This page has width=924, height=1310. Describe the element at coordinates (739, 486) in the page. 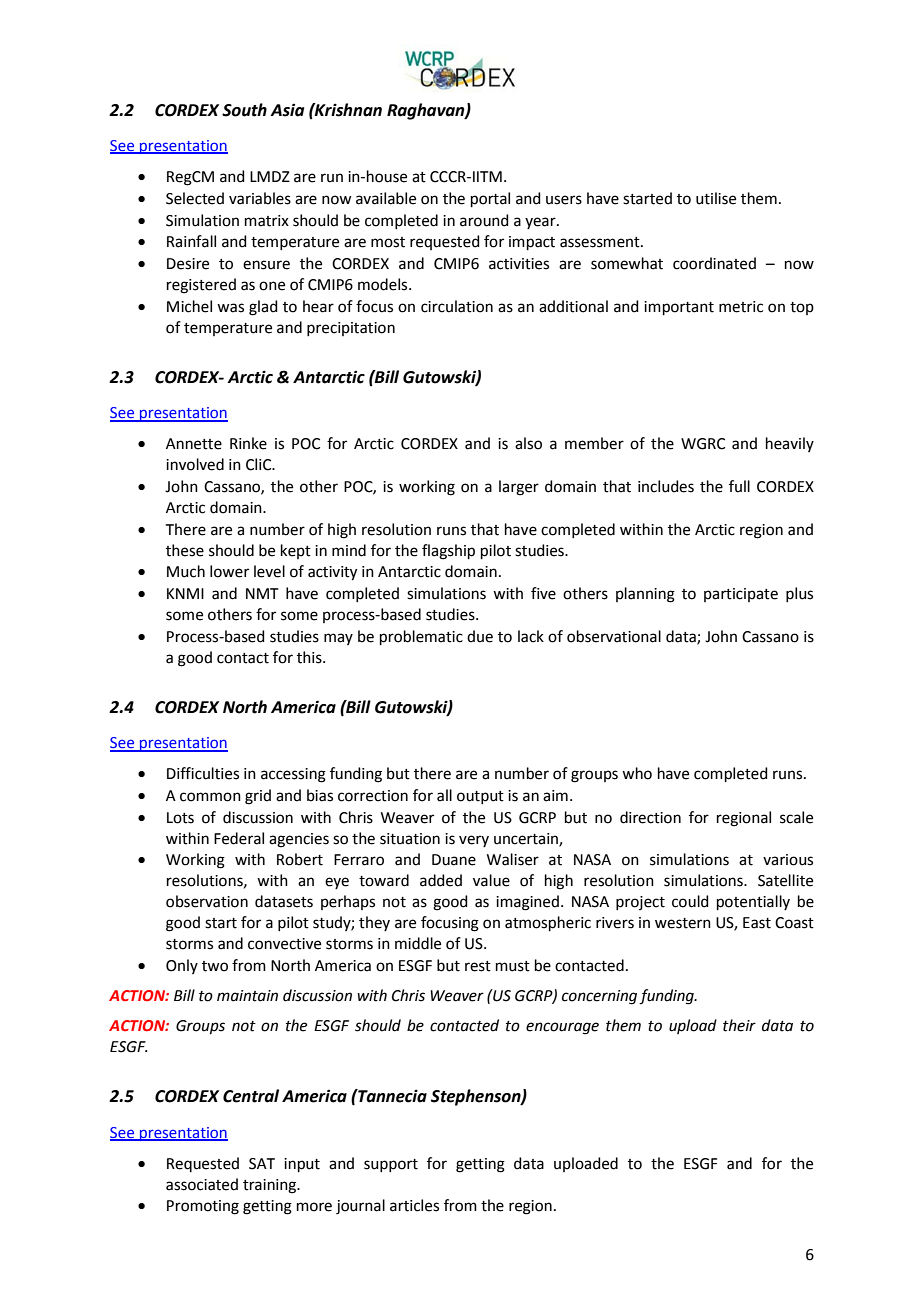

I see `full` at that location.
